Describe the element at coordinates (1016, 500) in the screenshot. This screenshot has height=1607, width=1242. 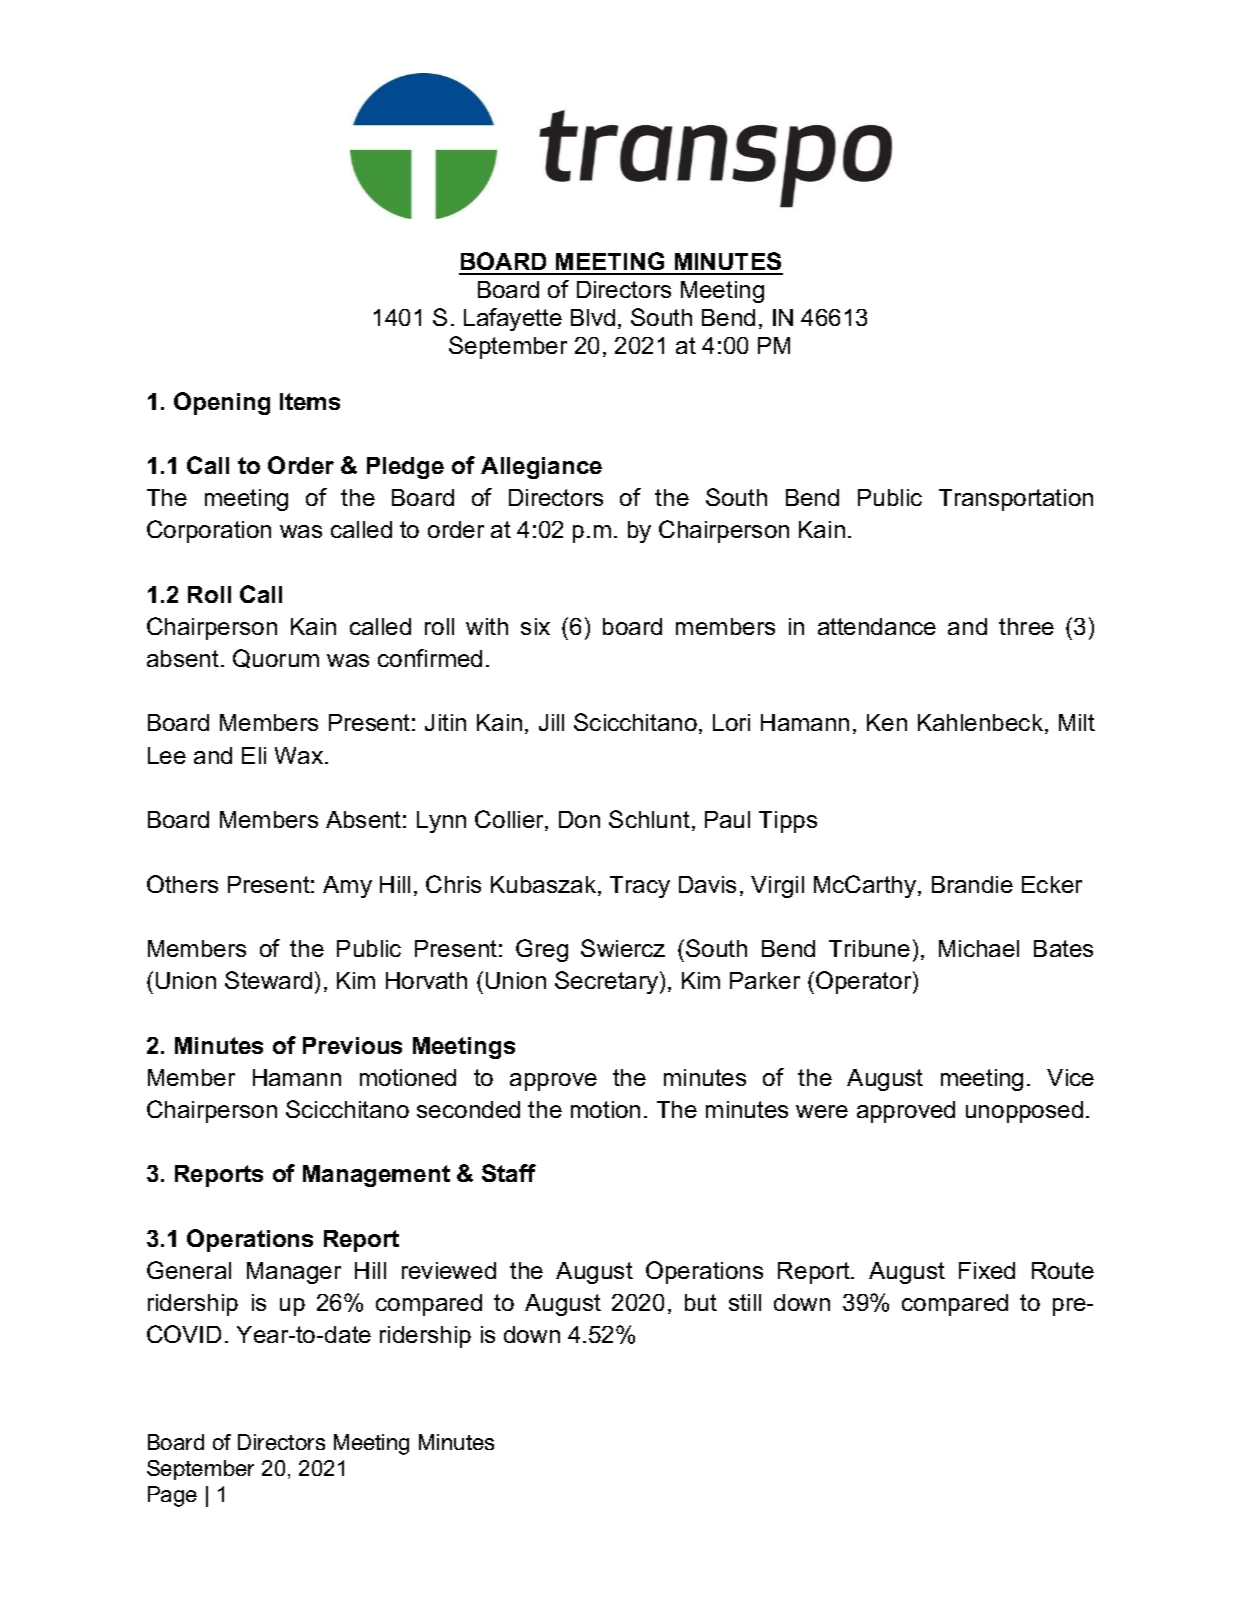
I see `Transportation` at that location.
